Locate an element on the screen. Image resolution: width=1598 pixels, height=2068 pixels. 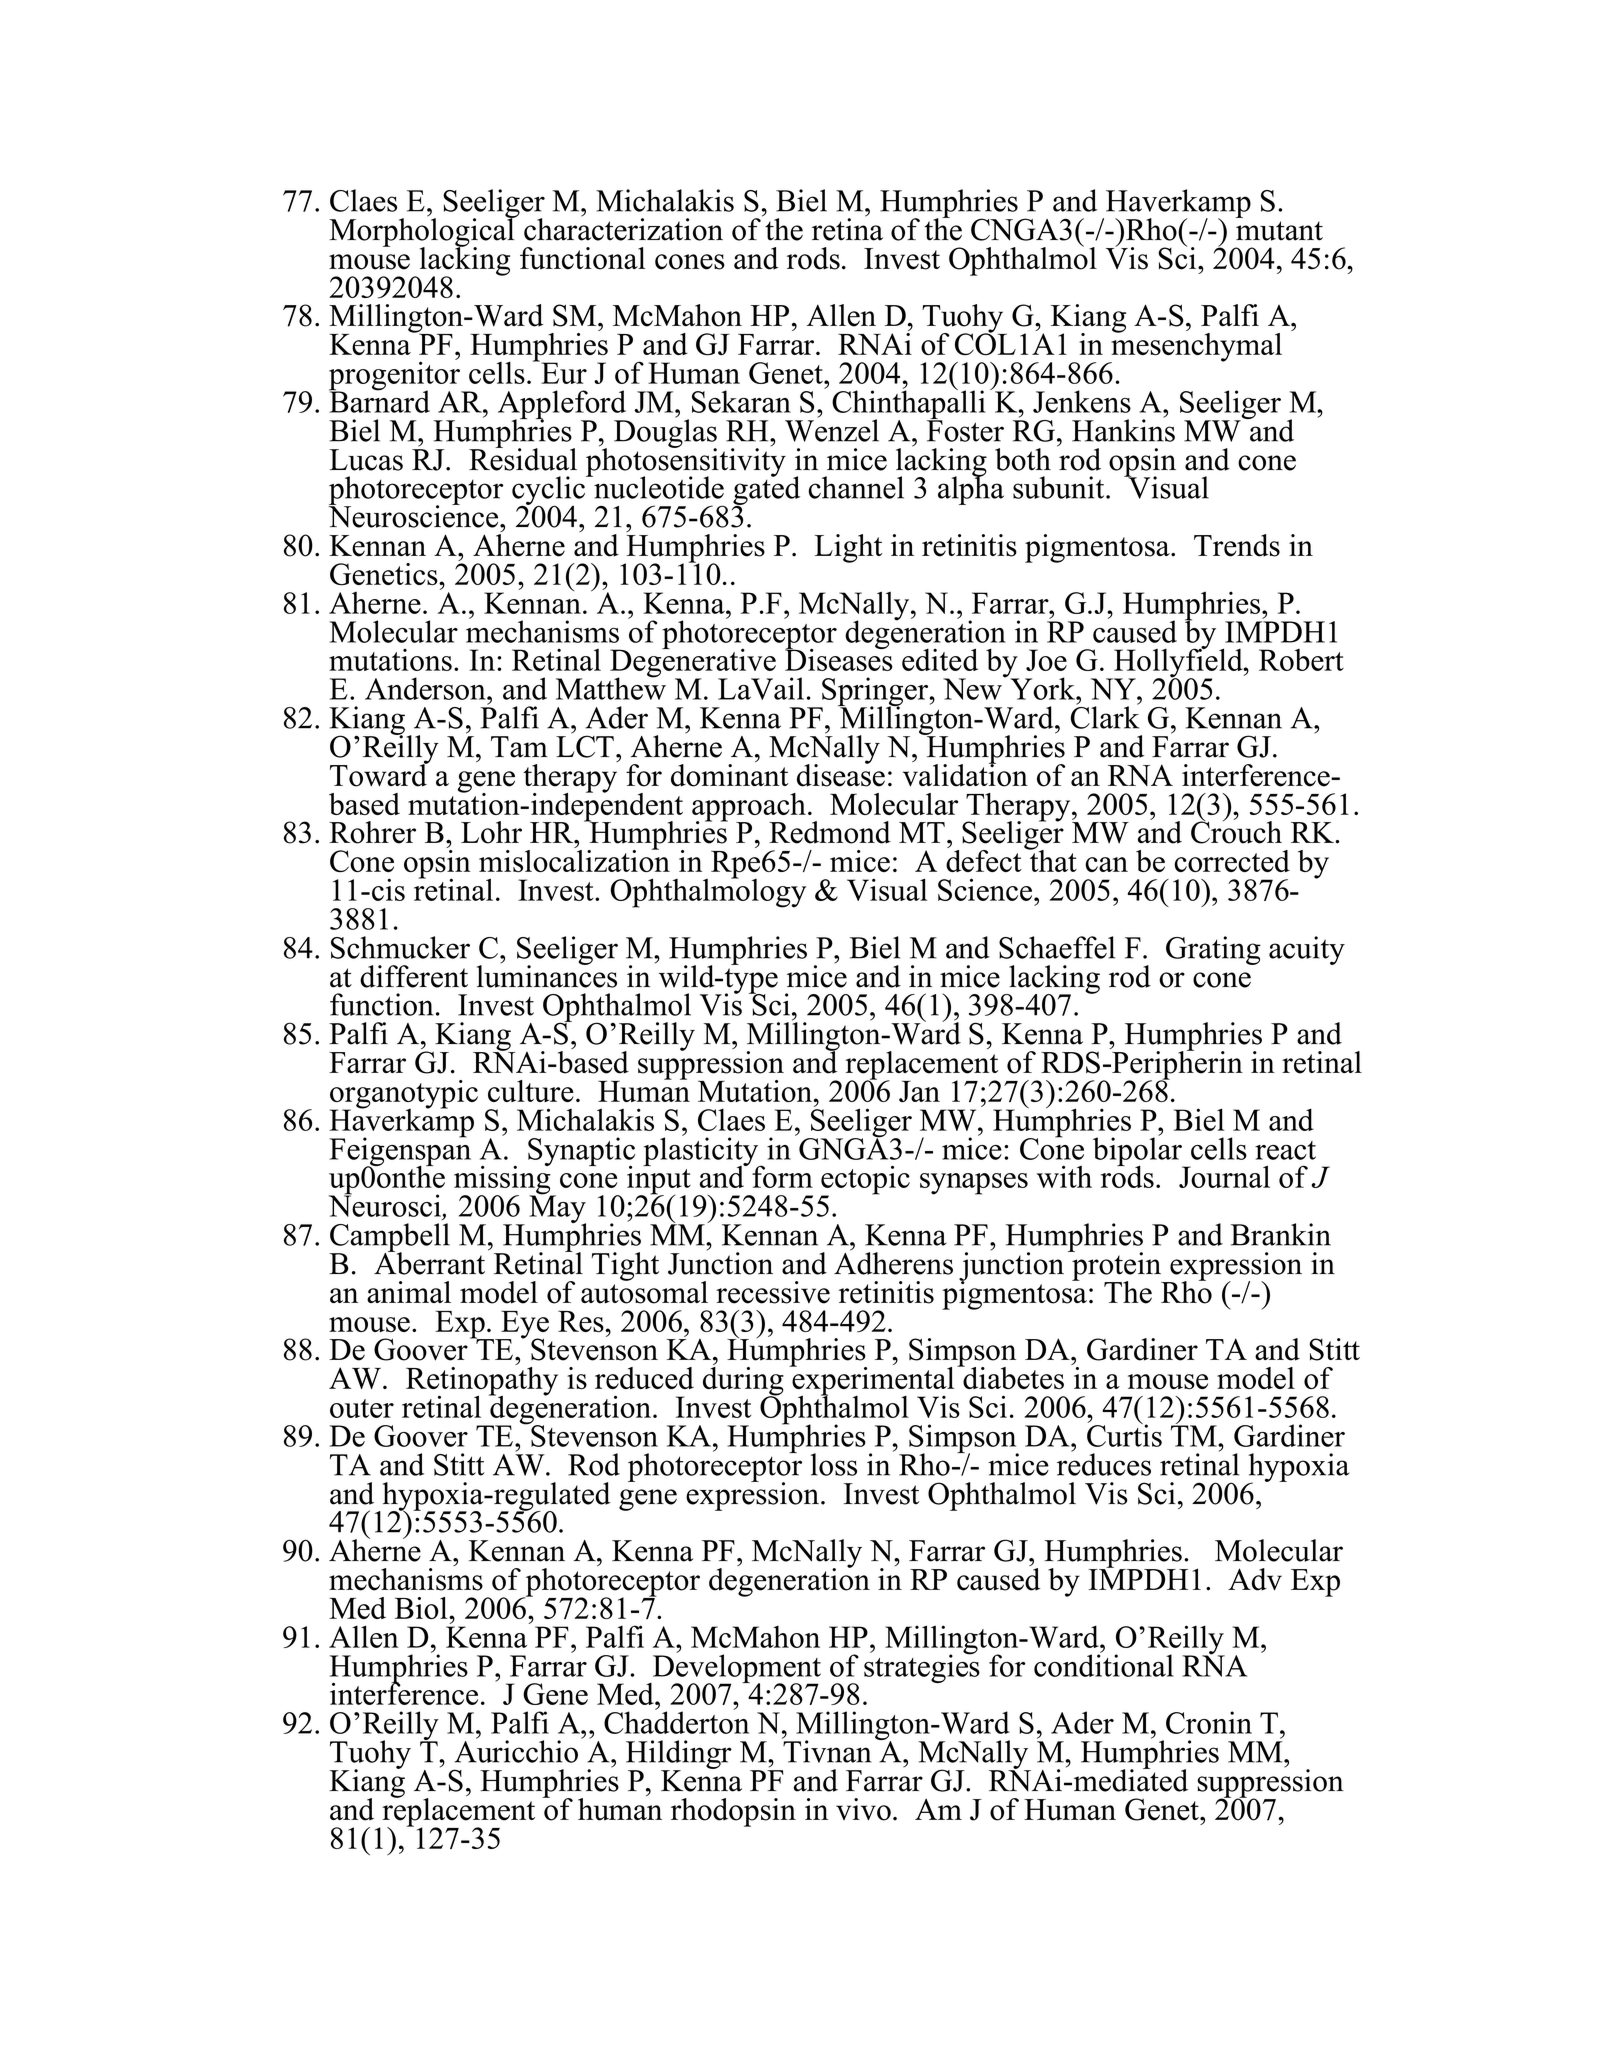
mesenchymal is located at coordinates (1195, 347).
